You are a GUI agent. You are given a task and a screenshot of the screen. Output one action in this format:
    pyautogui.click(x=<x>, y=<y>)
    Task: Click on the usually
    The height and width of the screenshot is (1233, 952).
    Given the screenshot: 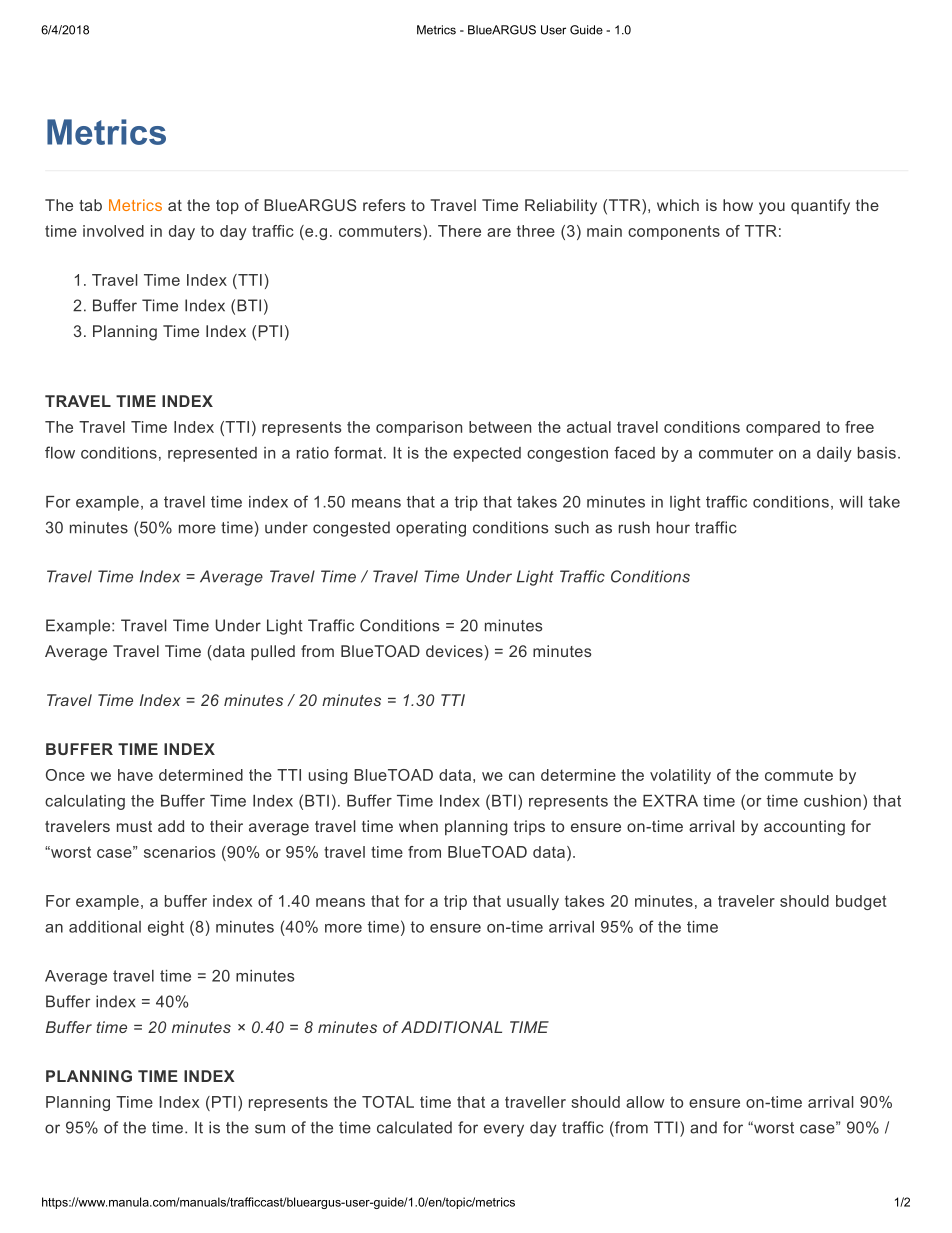 What is the action you would take?
    pyautogui.click(x=533, y=902)
